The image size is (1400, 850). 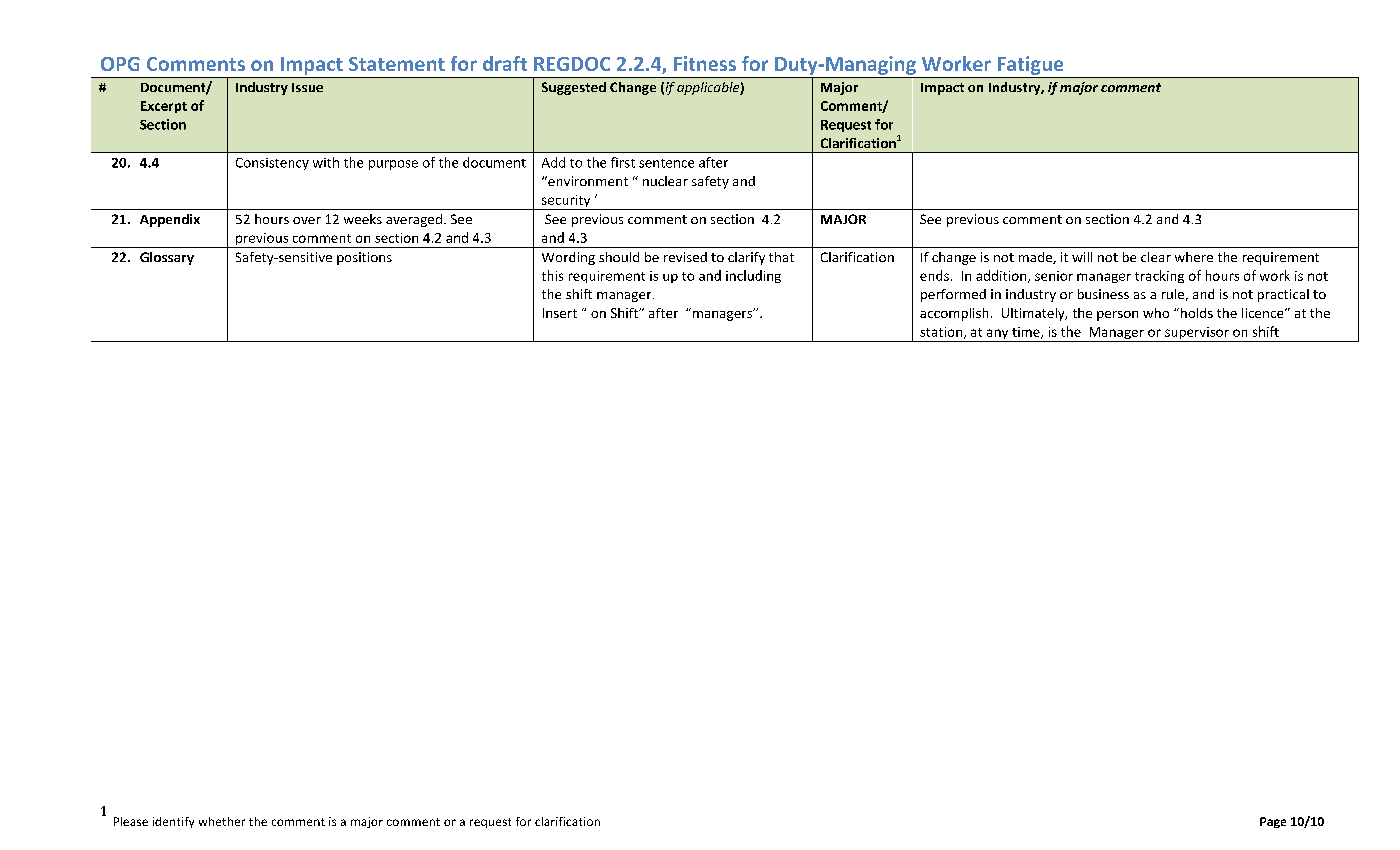 I want to click on Page, so click(x=1273, y=822).
